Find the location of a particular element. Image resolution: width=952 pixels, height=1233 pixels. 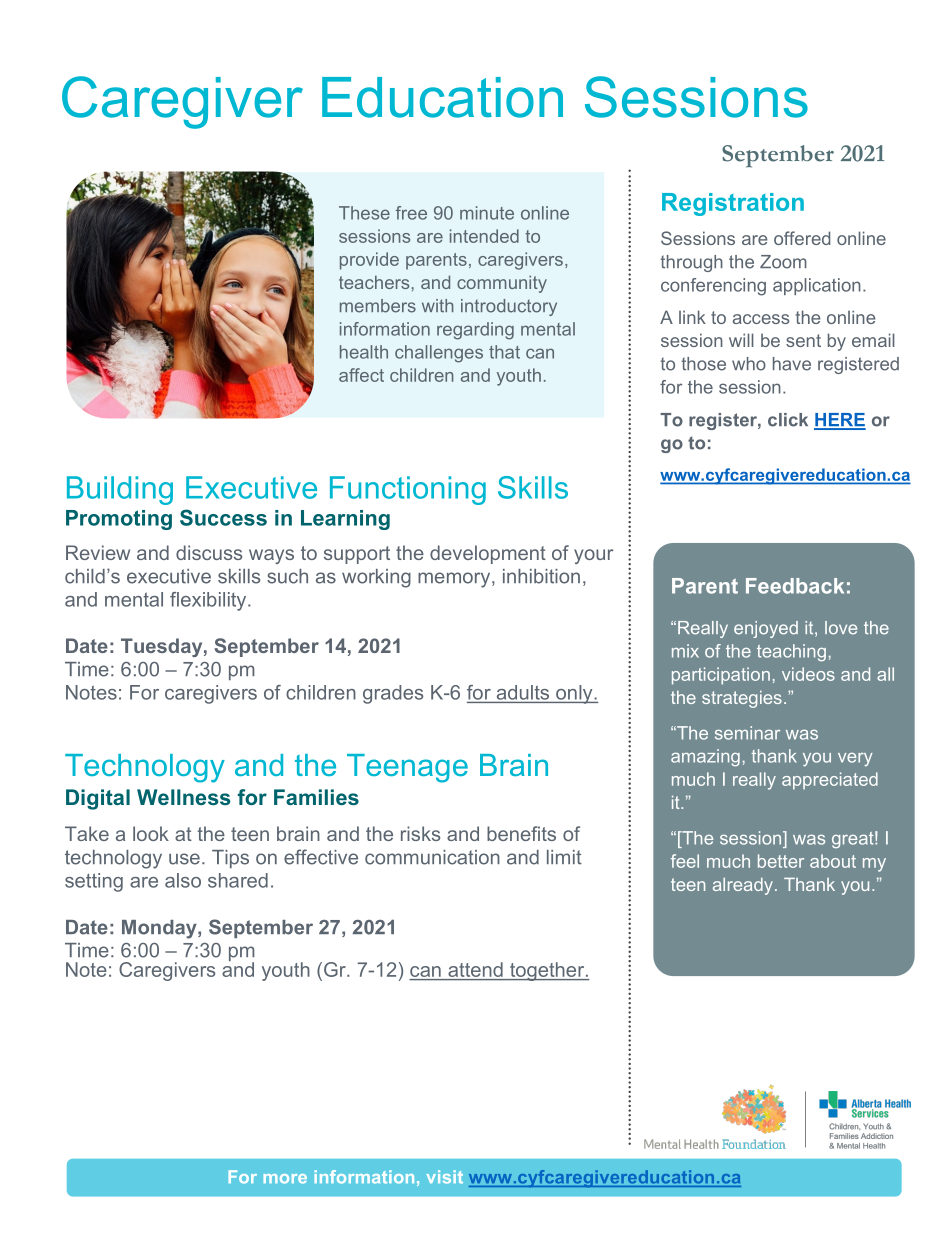

adults is located at coordinates (523, 692).
